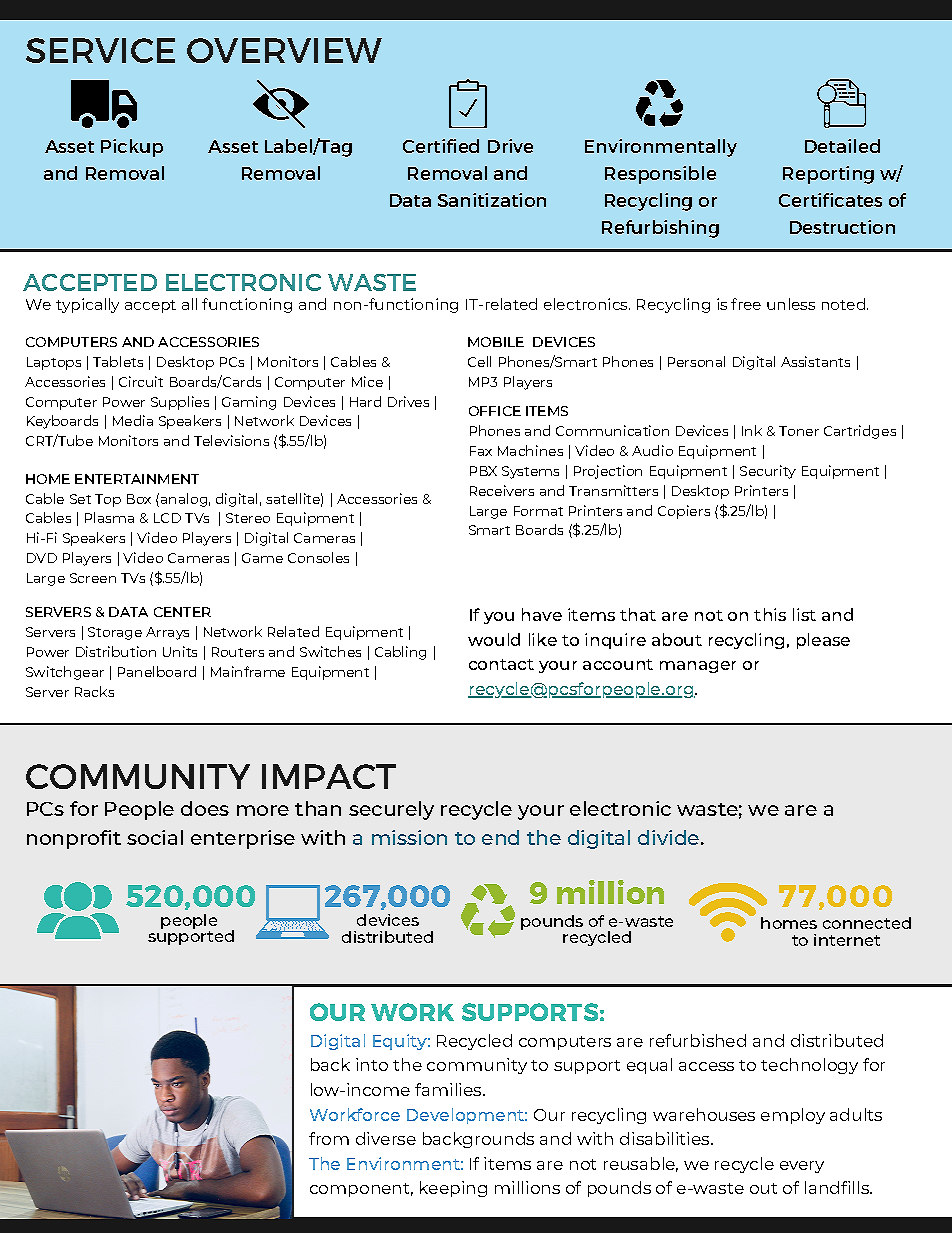 This screenshot has width=952, height=1233. I want to click on Racks, so click(94, 691).
